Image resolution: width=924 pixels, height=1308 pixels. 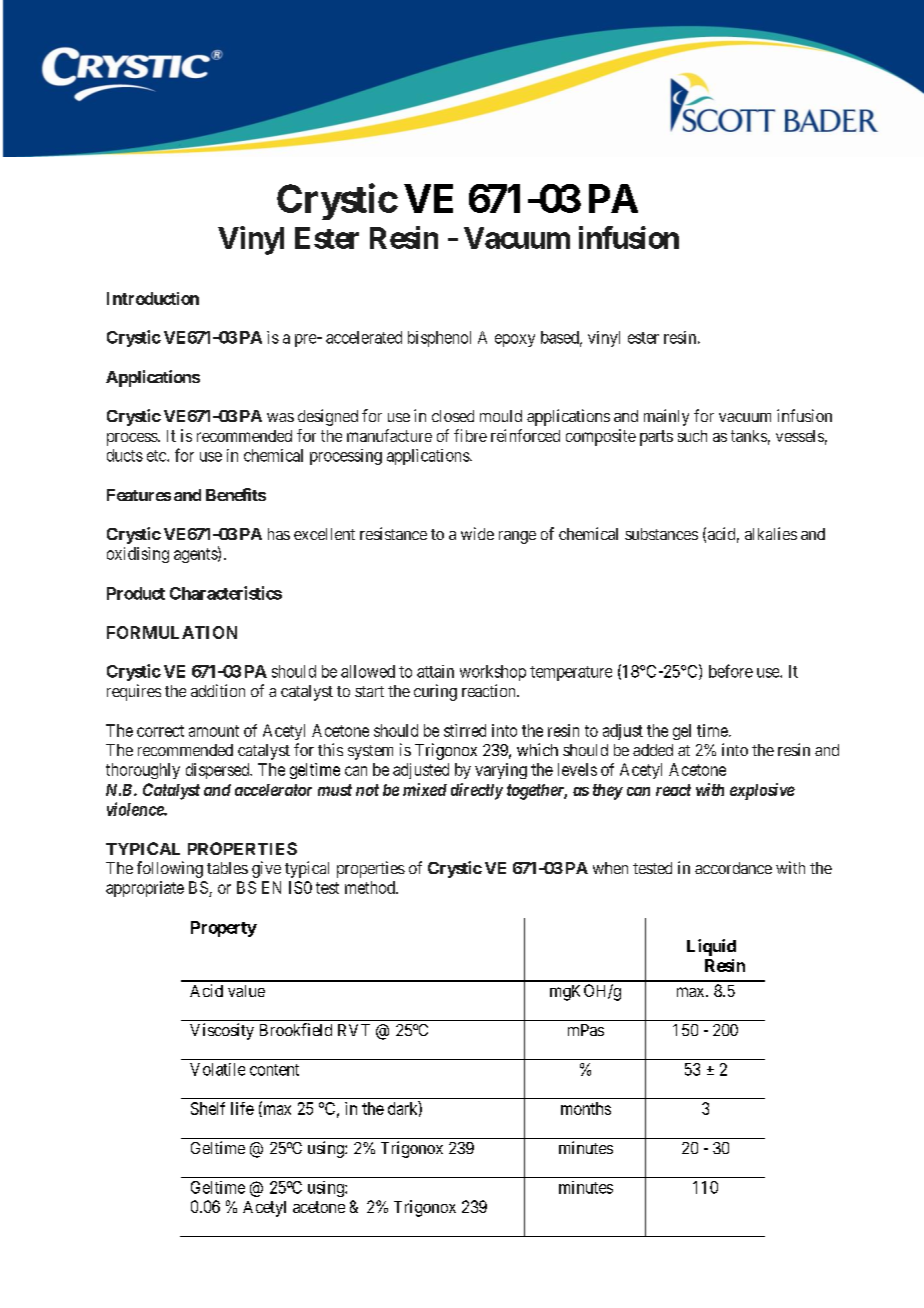 What do you see at coordinates (666, 417) in the page?
I see `mainly` at bounding box center [666, 417].
